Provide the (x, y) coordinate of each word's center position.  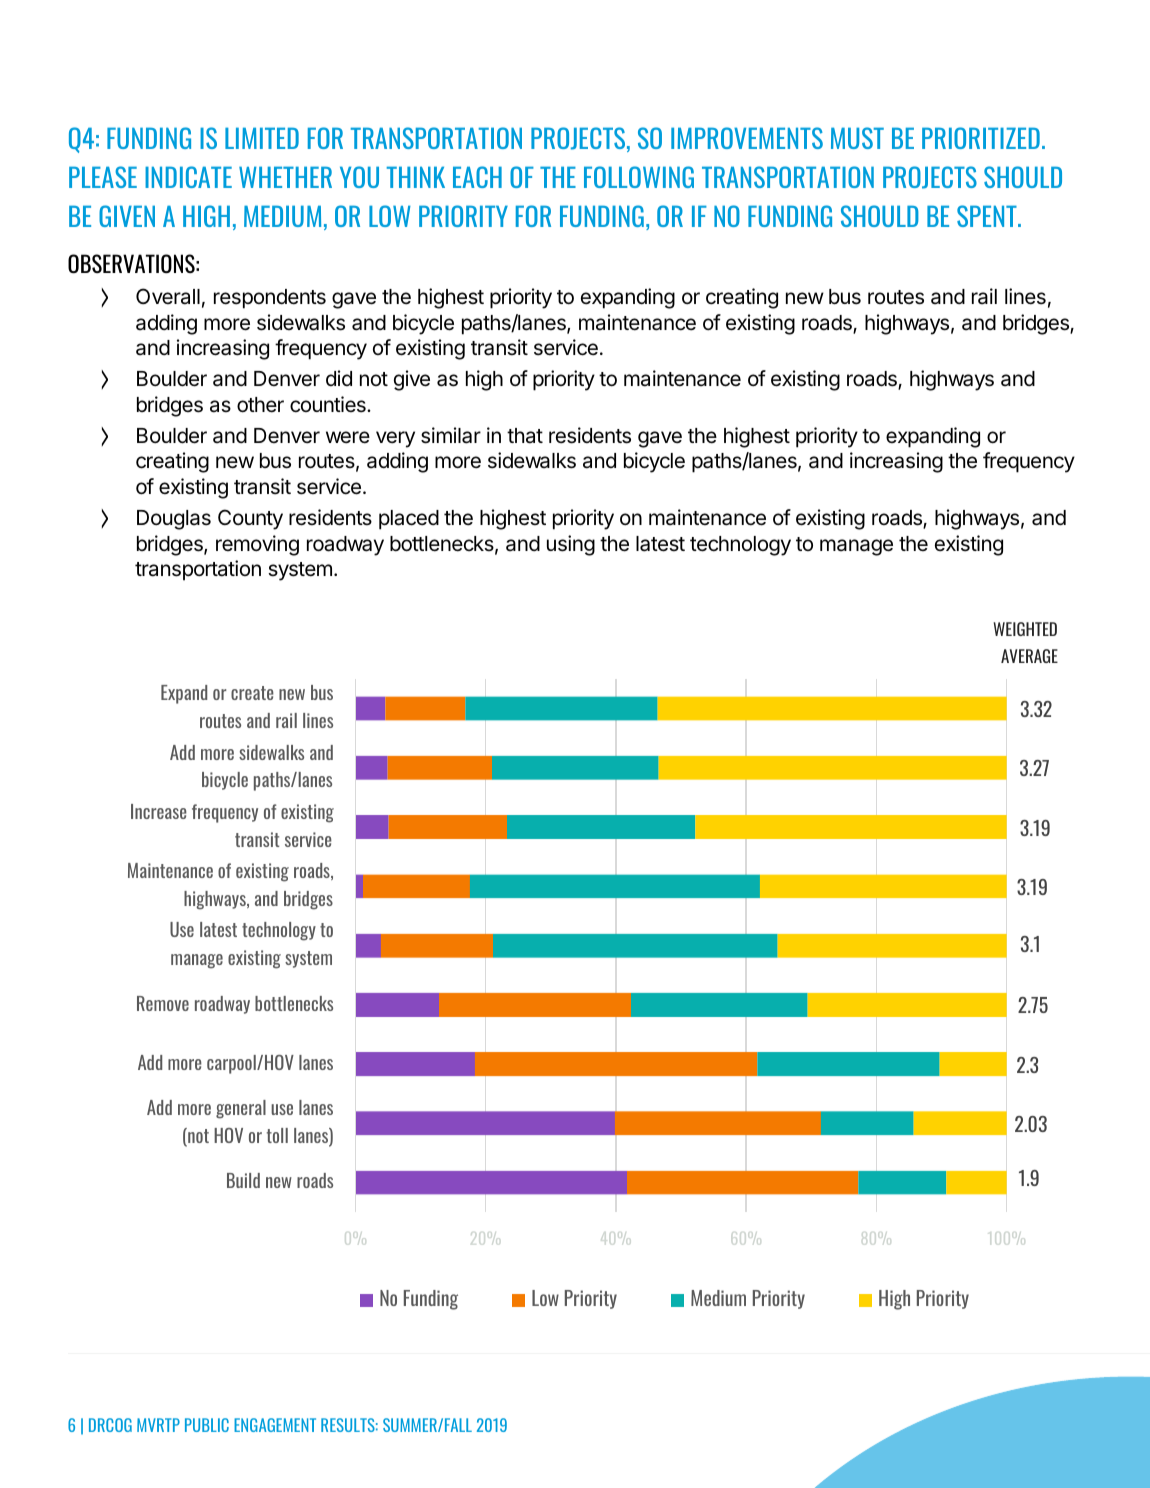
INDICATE (188, 177)
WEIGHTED (1025, 629)
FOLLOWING (639, 177)
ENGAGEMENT (275, 1425)
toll (277, 1135)
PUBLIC (207, 1425)
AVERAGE (1029, 656)
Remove (163, 1003)
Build (243, 1180)
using (571, 545)
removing (257, 545)
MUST (857, 138)
